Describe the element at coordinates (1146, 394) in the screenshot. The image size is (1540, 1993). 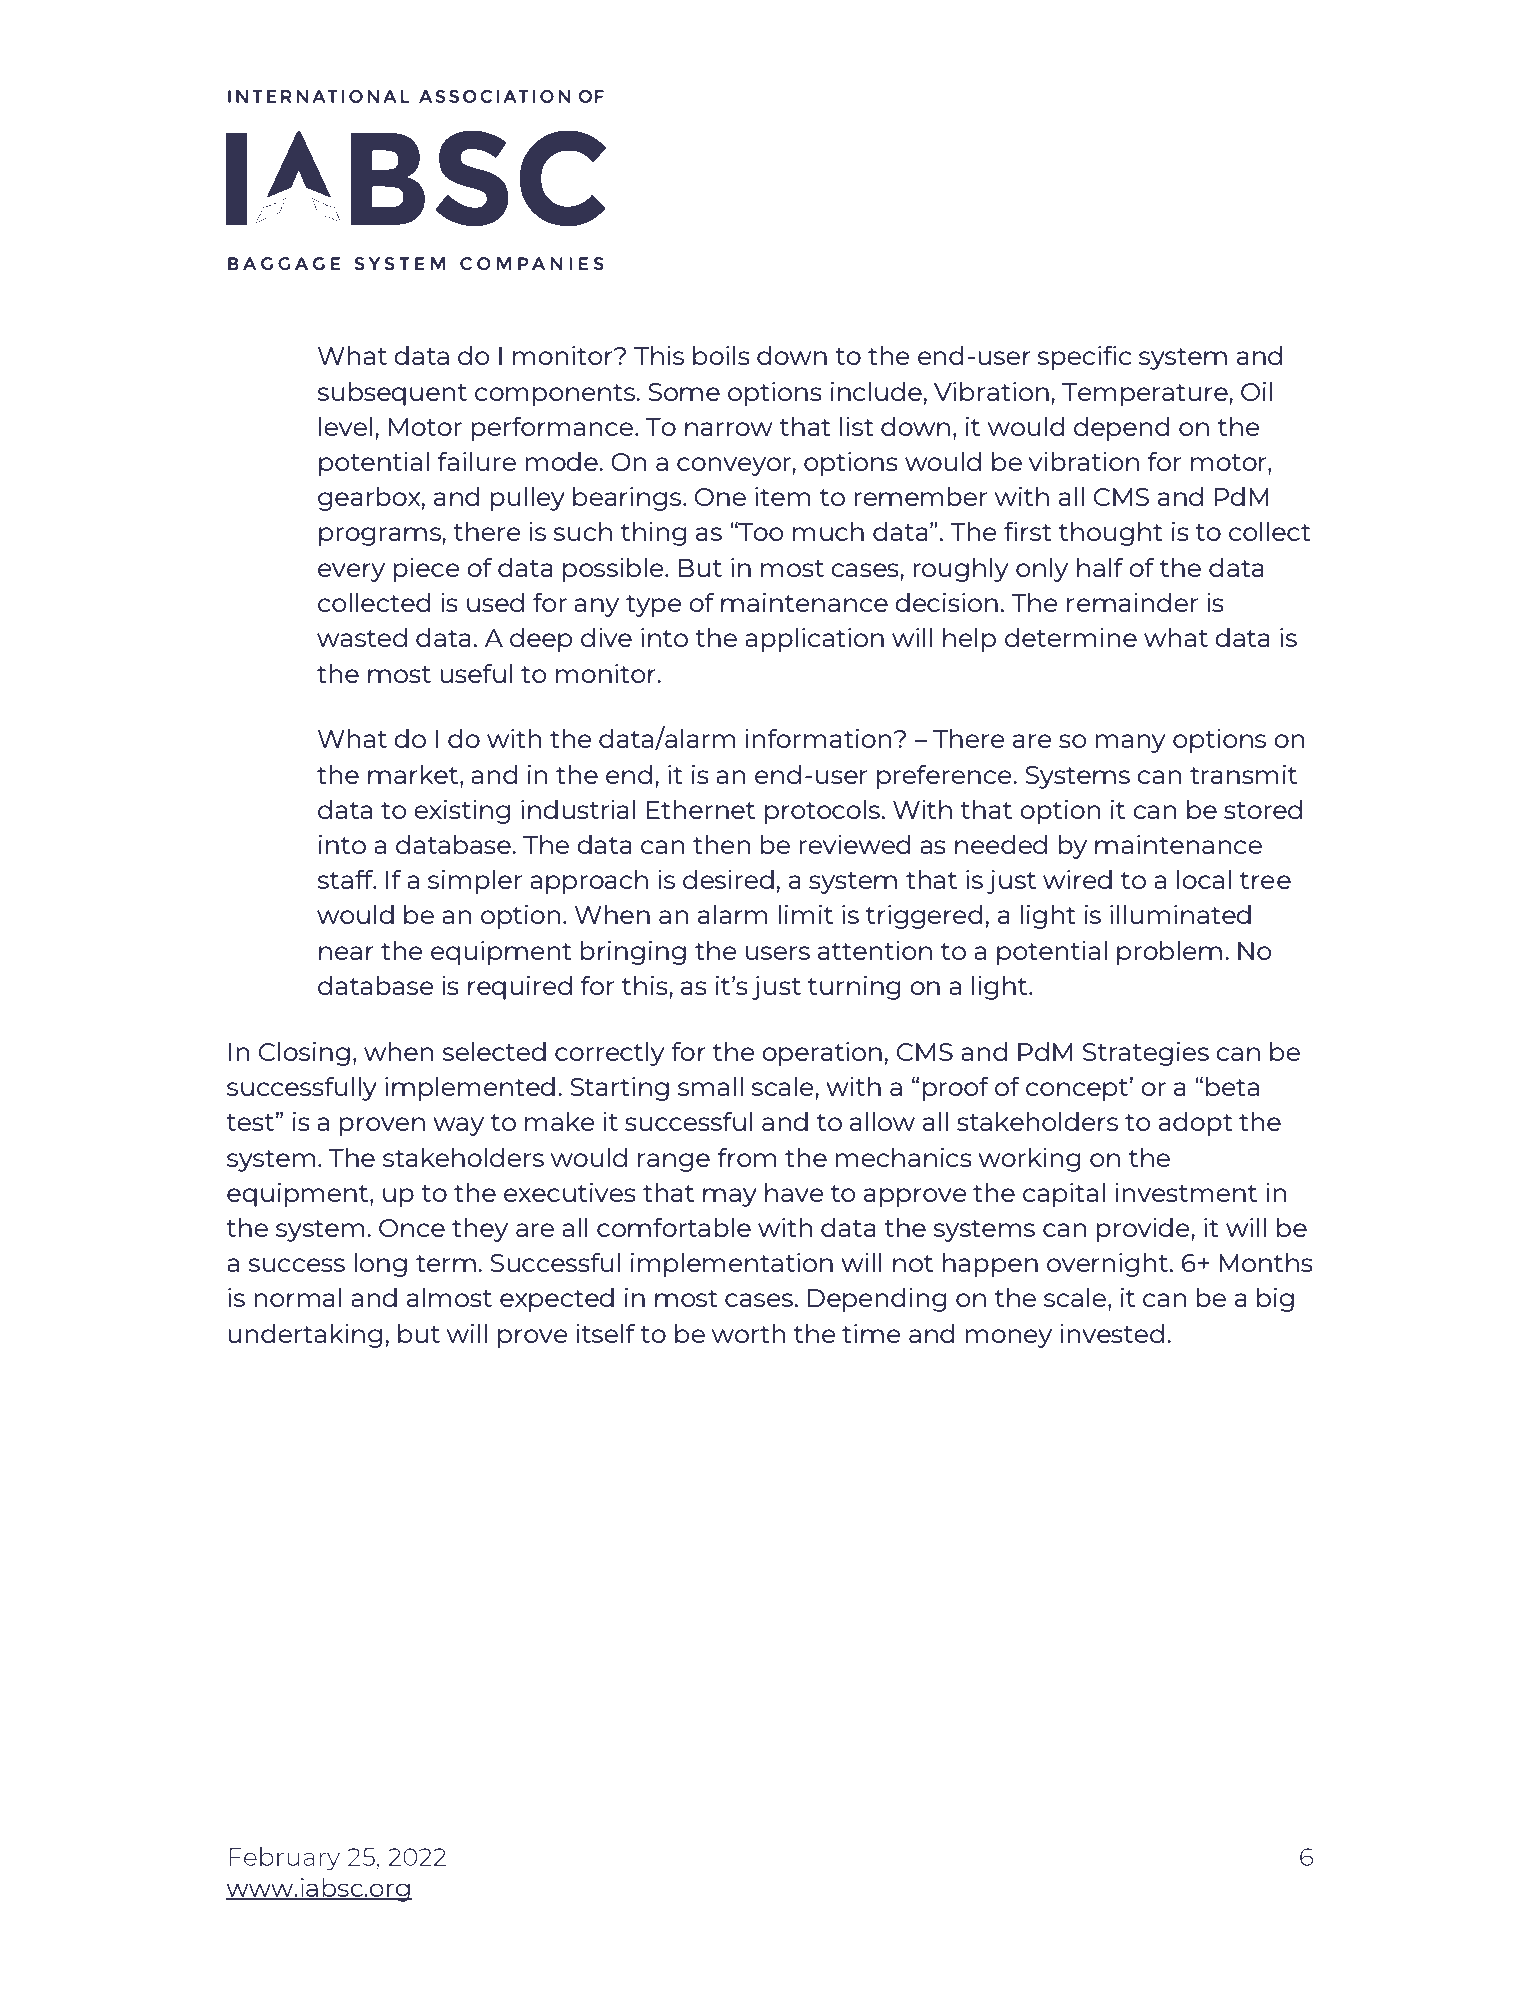
I see `Temperature` at that location.
